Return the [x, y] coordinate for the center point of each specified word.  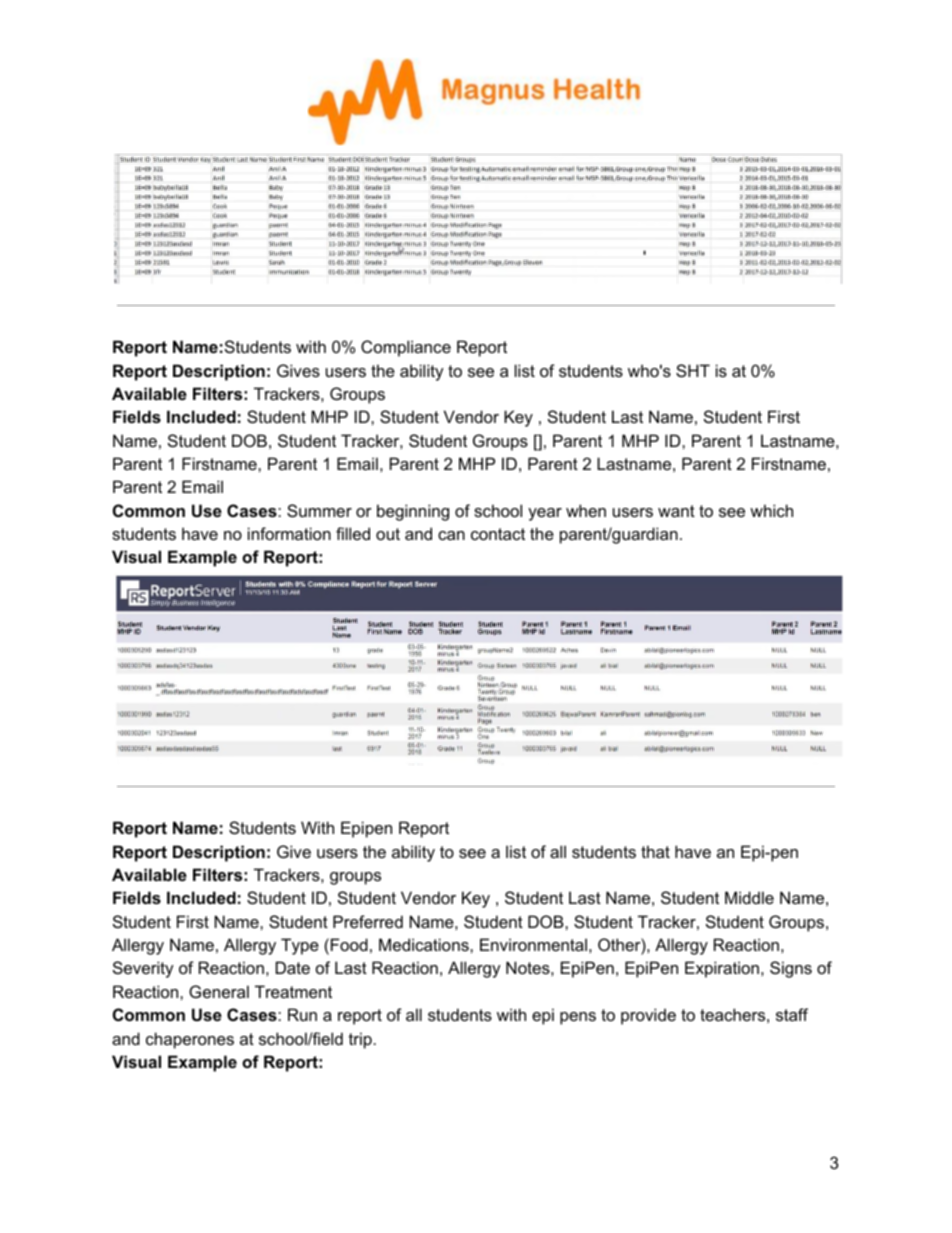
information [289, 533]
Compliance [406, 348]
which [771, 510]
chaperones [190, 1040]
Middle [749, 897]
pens [578, 1018]
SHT [693, 370]
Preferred [368, 921]
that [655, 851]
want [676, 511]
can [451, 535]
